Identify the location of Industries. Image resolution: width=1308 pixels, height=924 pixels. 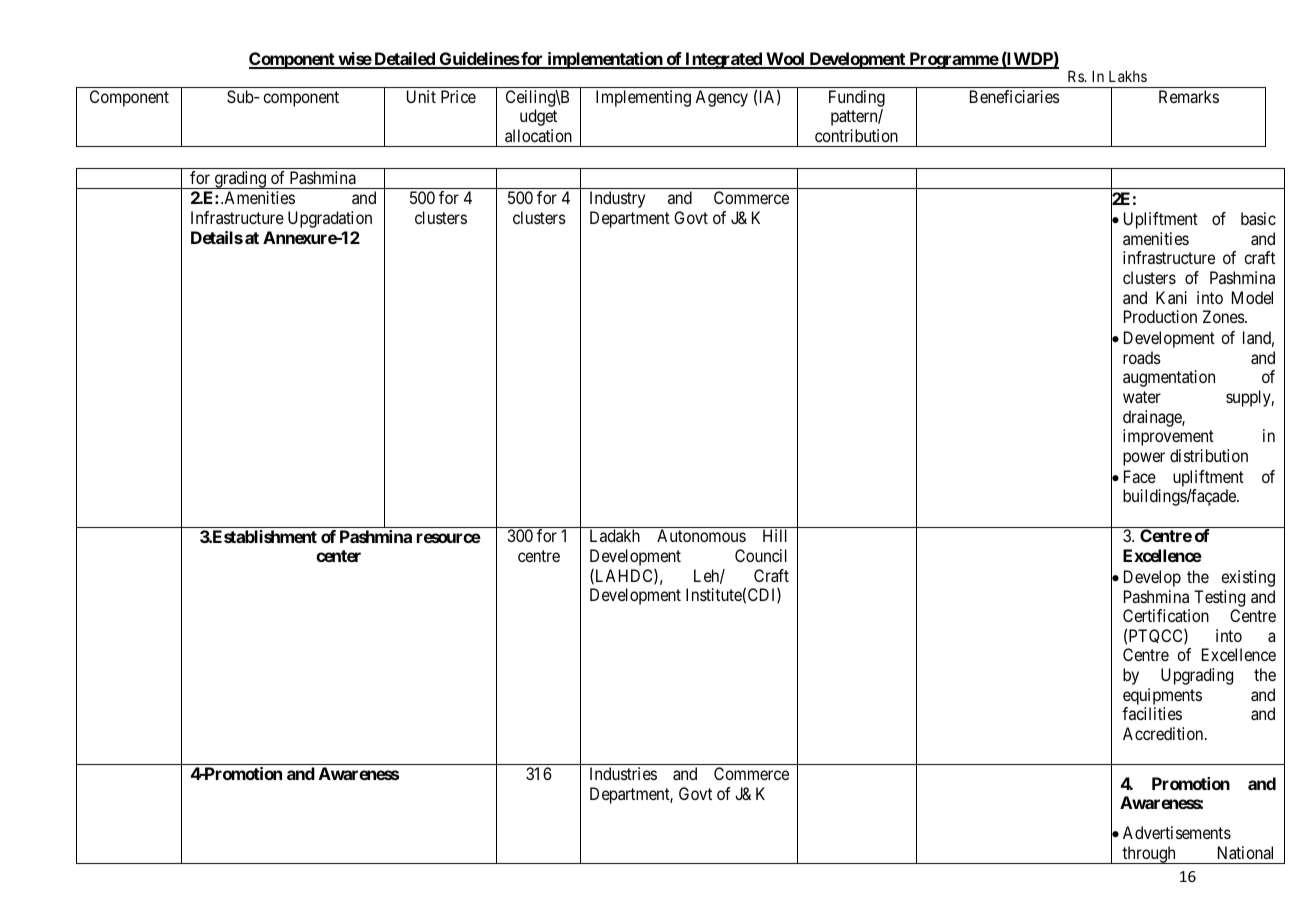
(623, 773).
